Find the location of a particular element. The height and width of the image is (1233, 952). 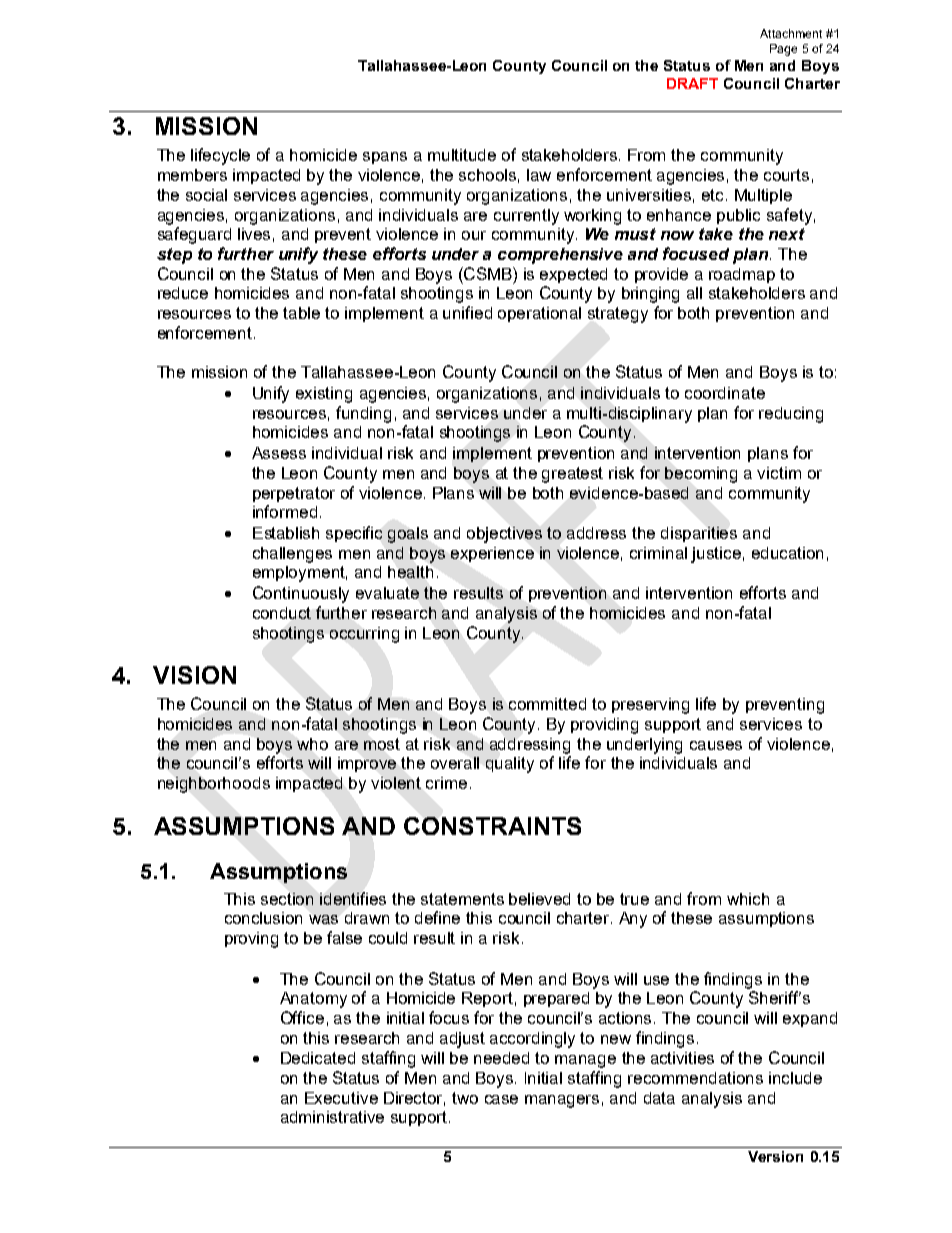

neighborhoods is located at coordinates (214, 785).
